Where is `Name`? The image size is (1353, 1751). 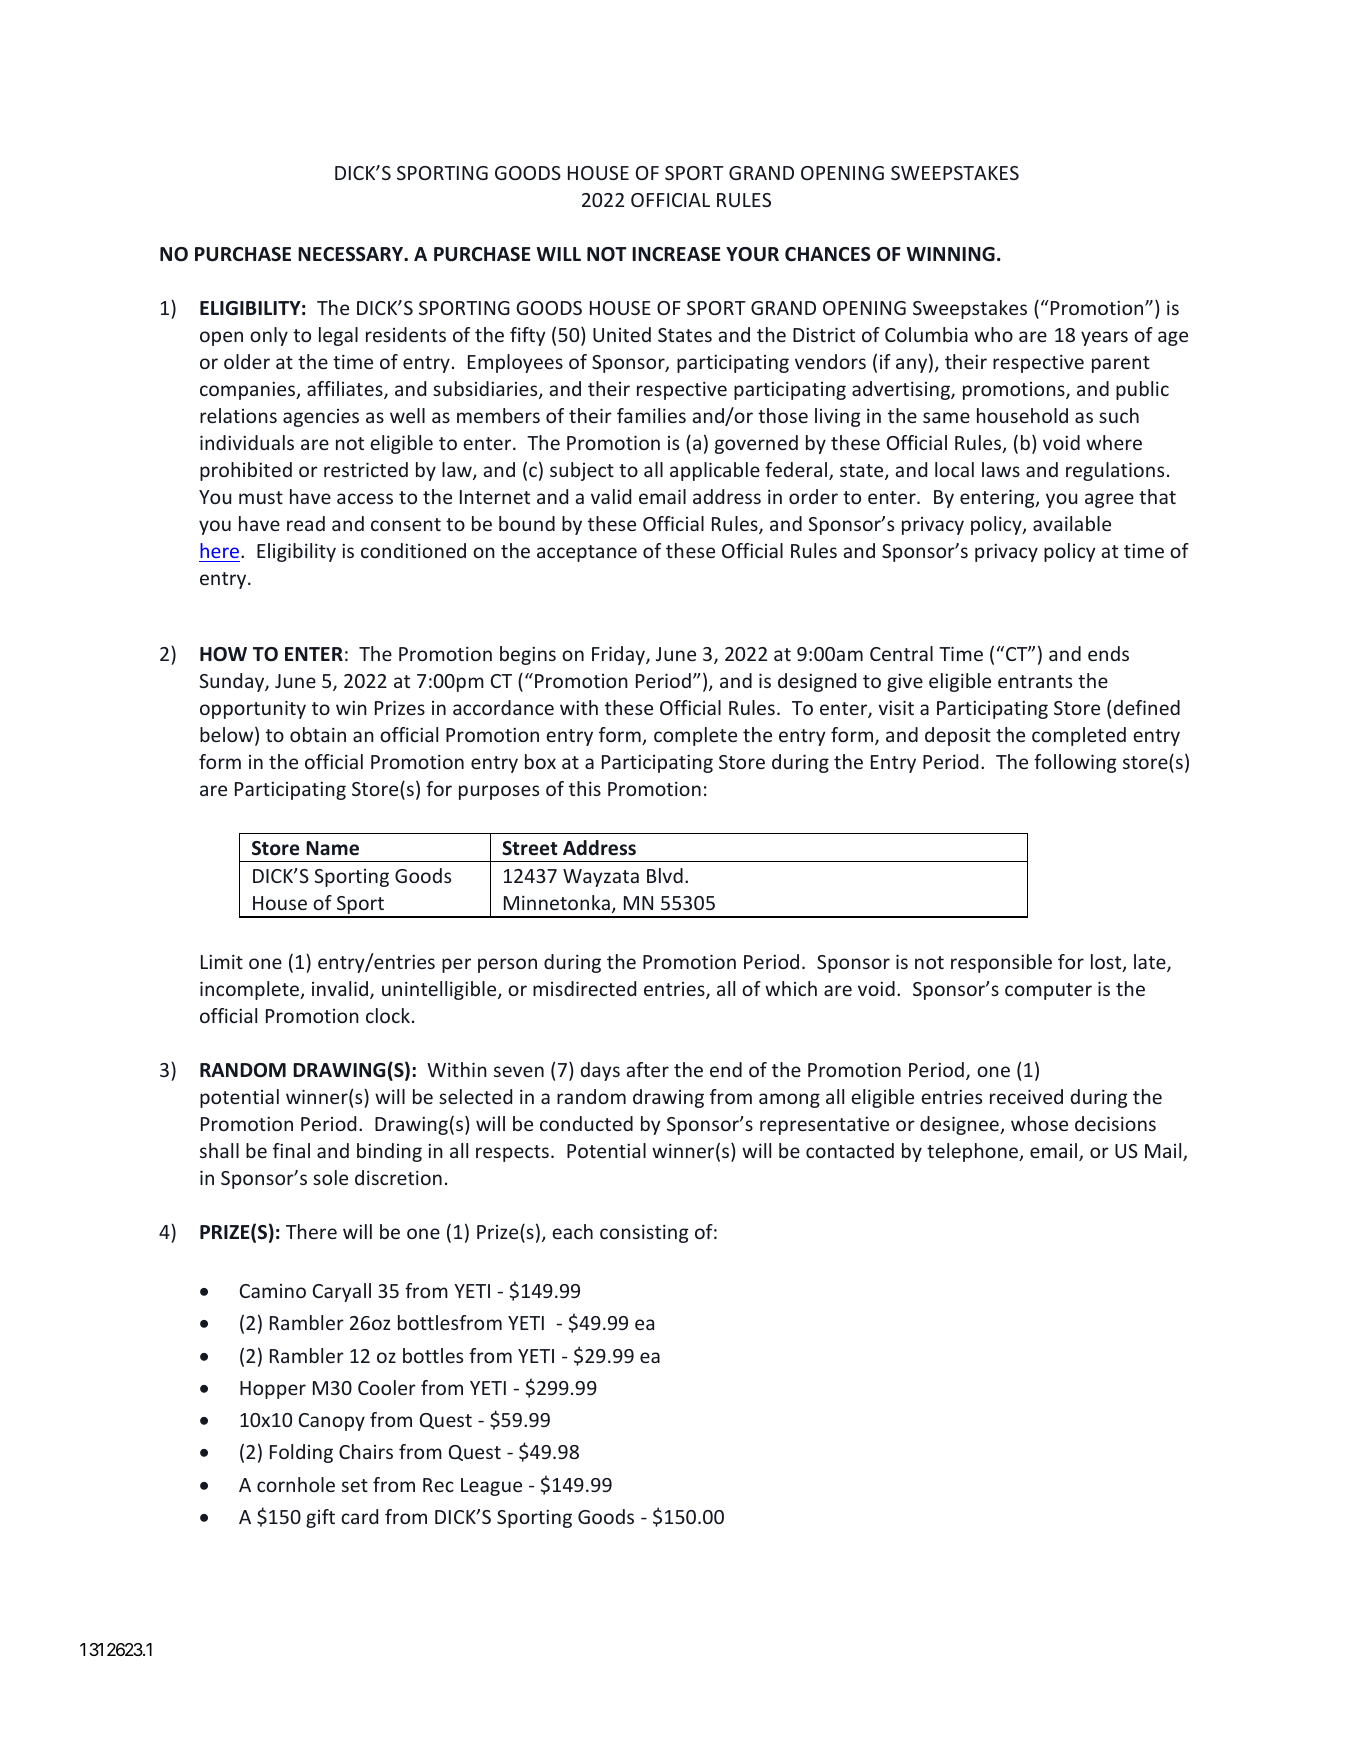
Name is located at coordinates (332, 848).
